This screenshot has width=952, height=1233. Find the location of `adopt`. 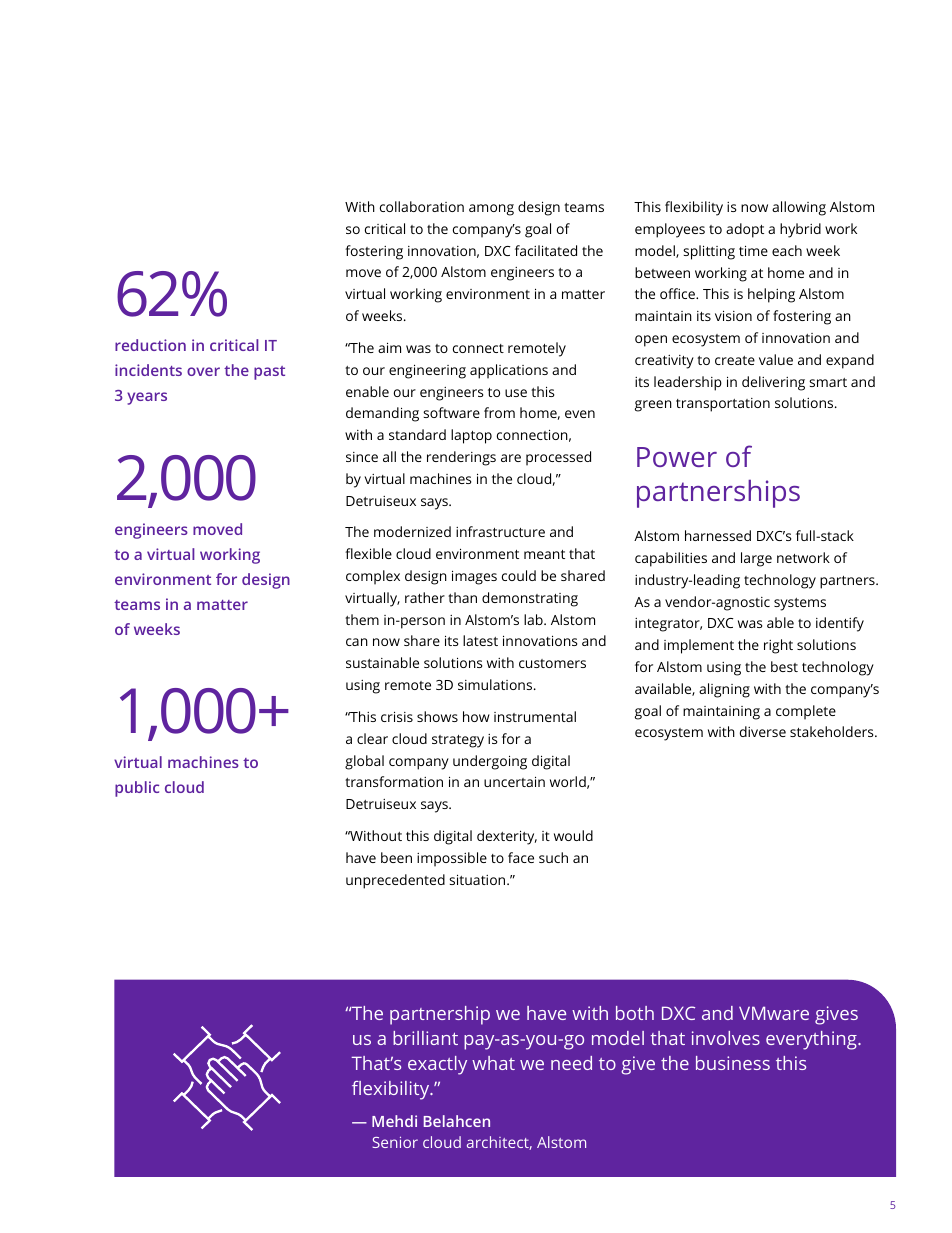

adopt is located at coordinates (745, 230).
